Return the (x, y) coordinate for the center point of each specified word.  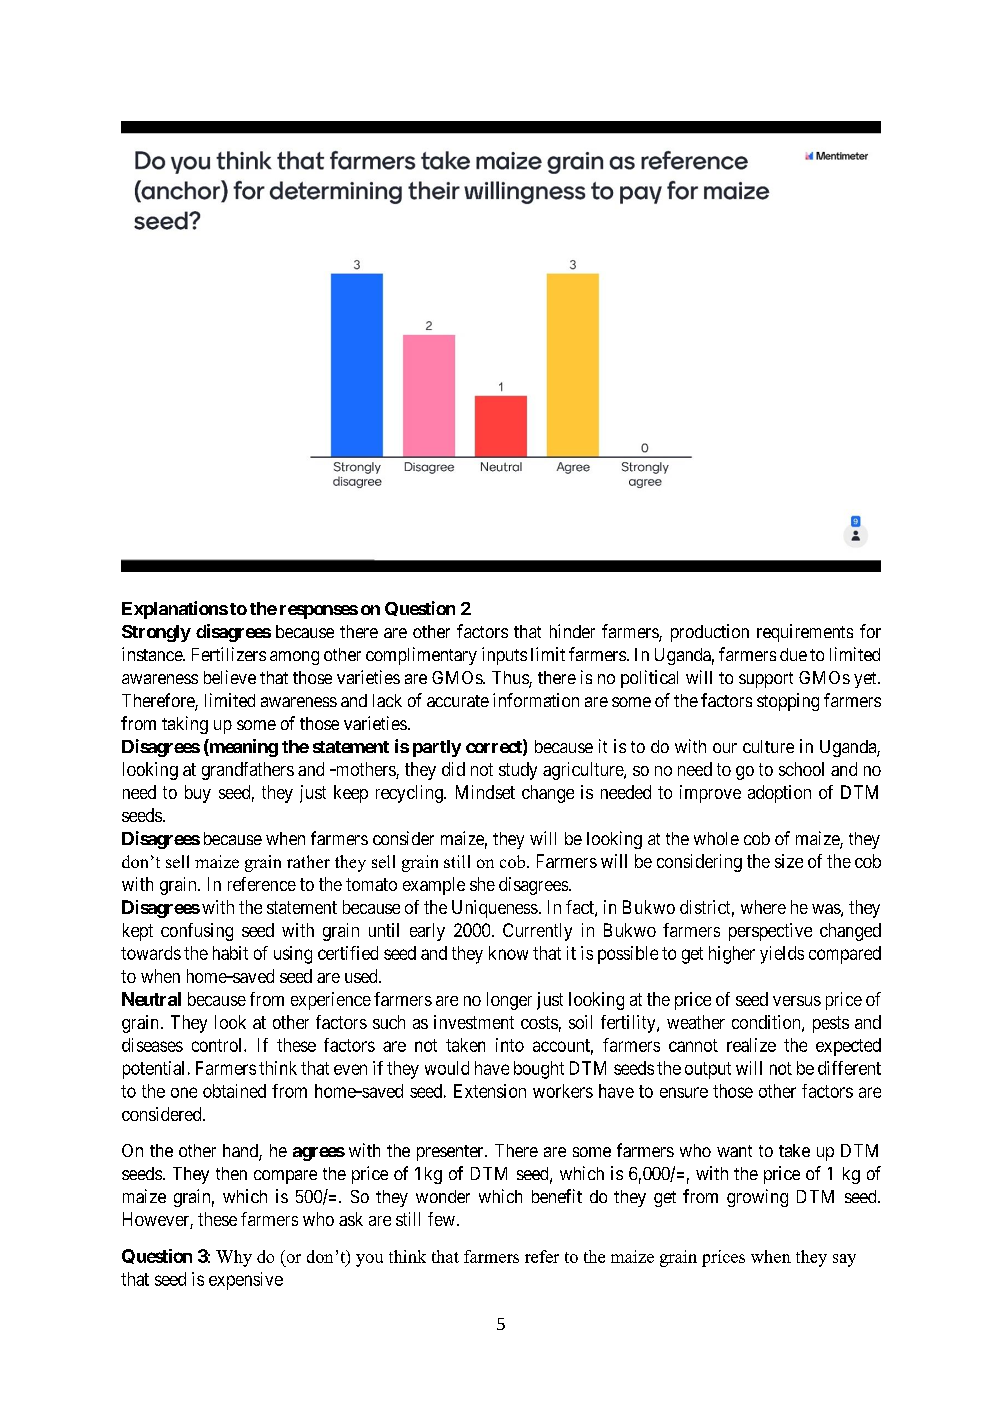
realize (751, 1045)
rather (308, 861)
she (482, 884)
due (793, 654)
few (441, 1219)
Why (234, 1258)
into (510, 1045)
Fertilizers (229, 654)
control (218, 1045)
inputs (504, 656)
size (789, 861)
